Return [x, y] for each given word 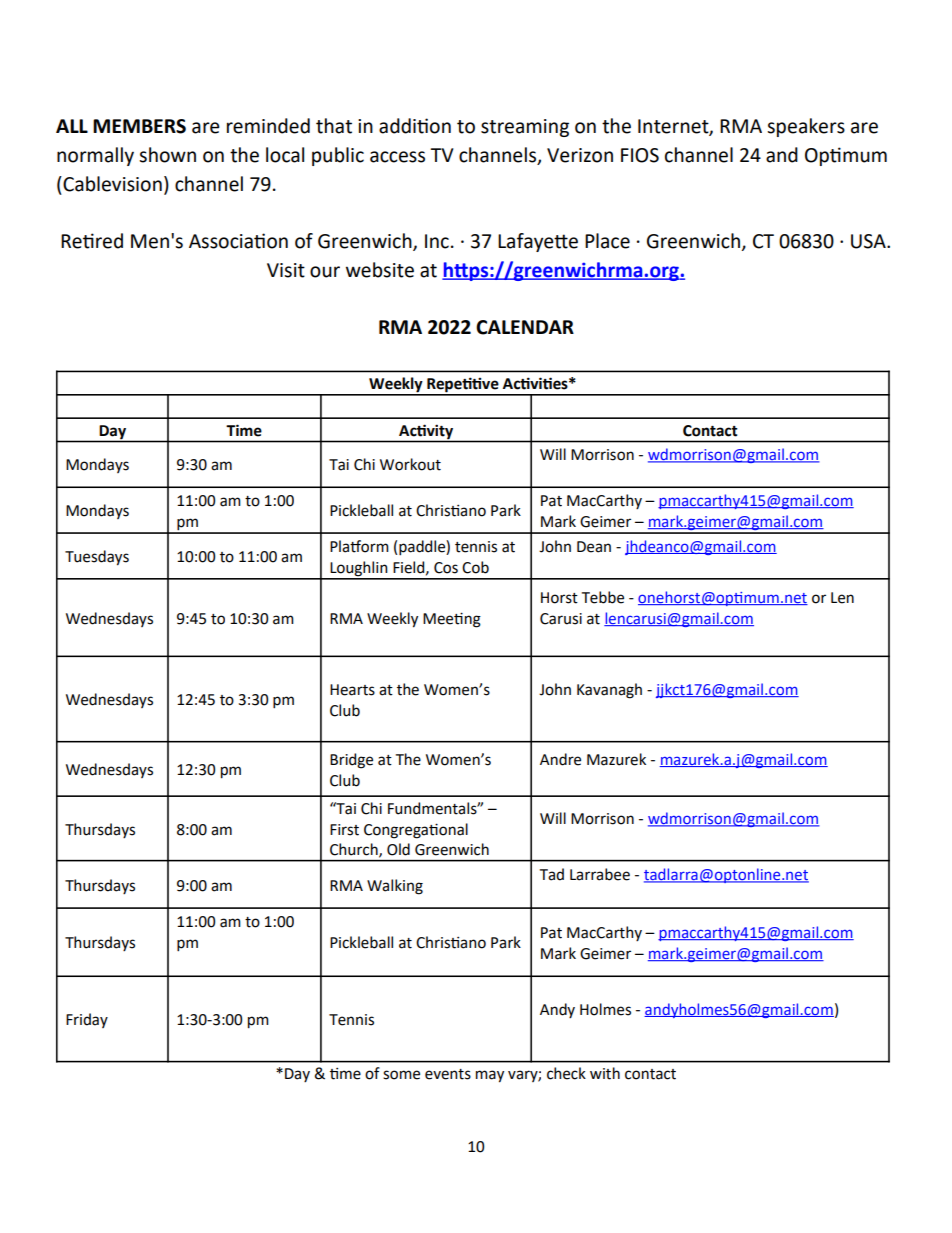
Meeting [452, 620]
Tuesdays [97, 558]
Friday [87, 1020]
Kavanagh [609, 691]
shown [167, 155]
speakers [806, 127]
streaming [525, 128]
